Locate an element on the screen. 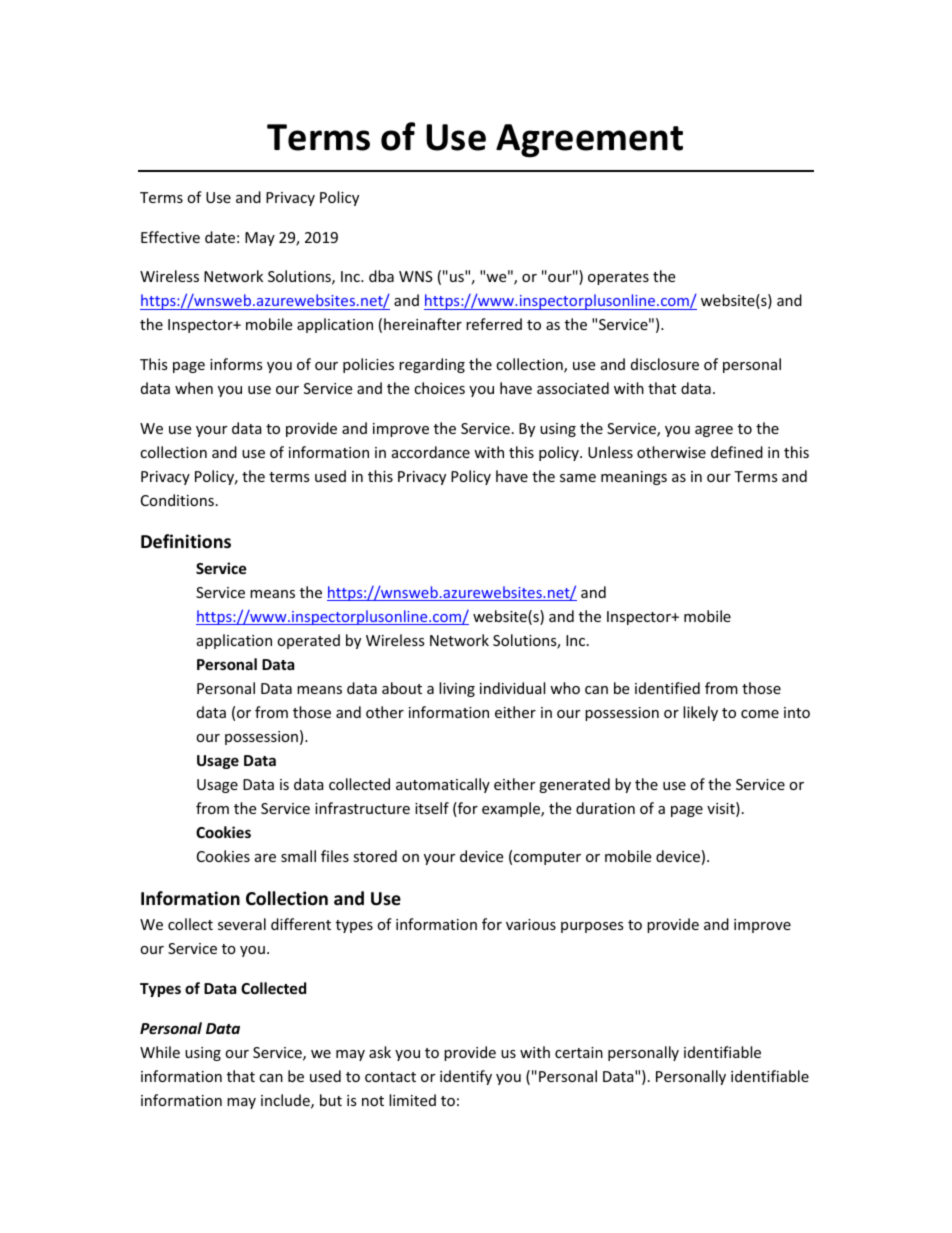  referred is located at coordinates (494, 324).
